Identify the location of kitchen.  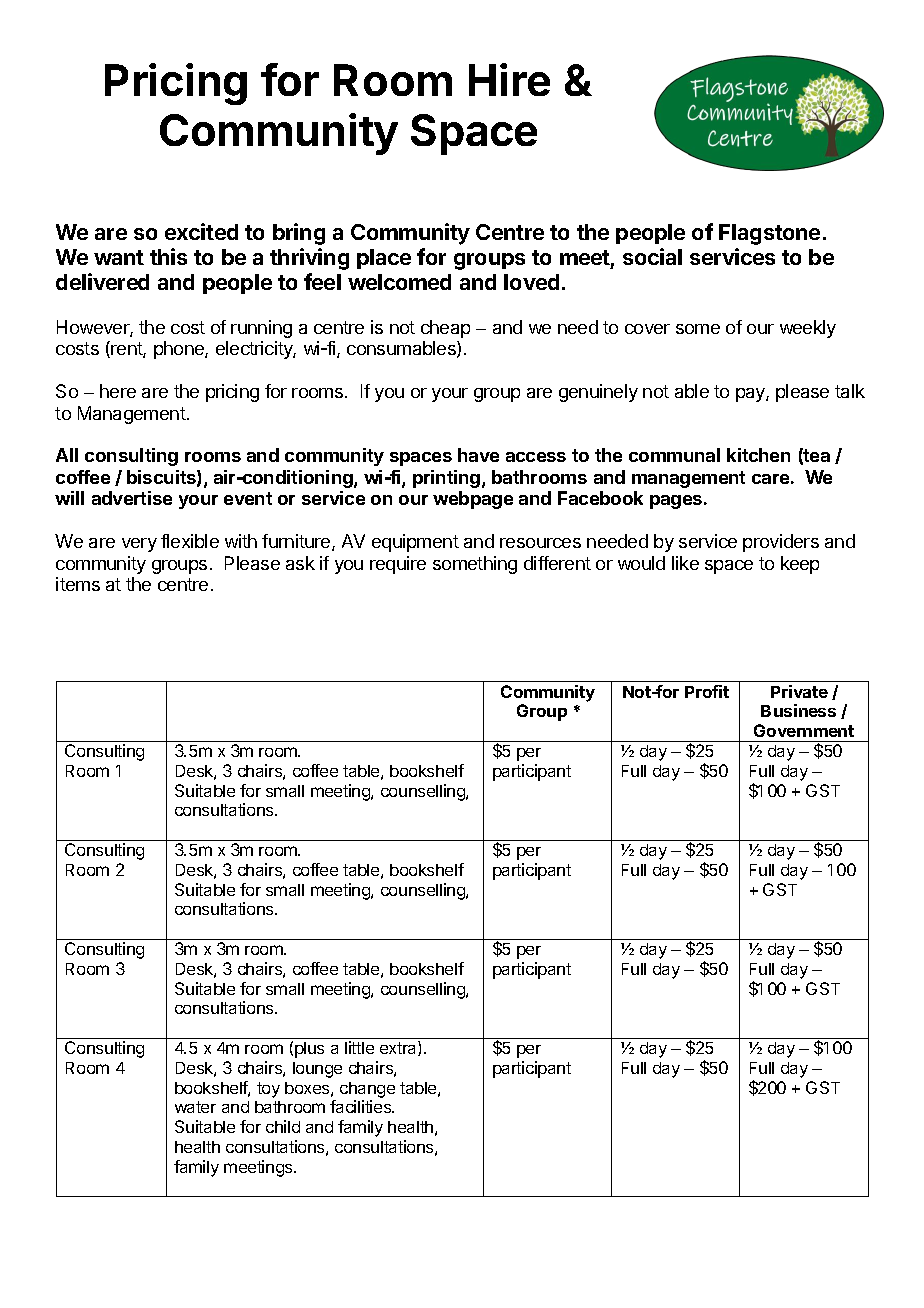
(758, 455).
